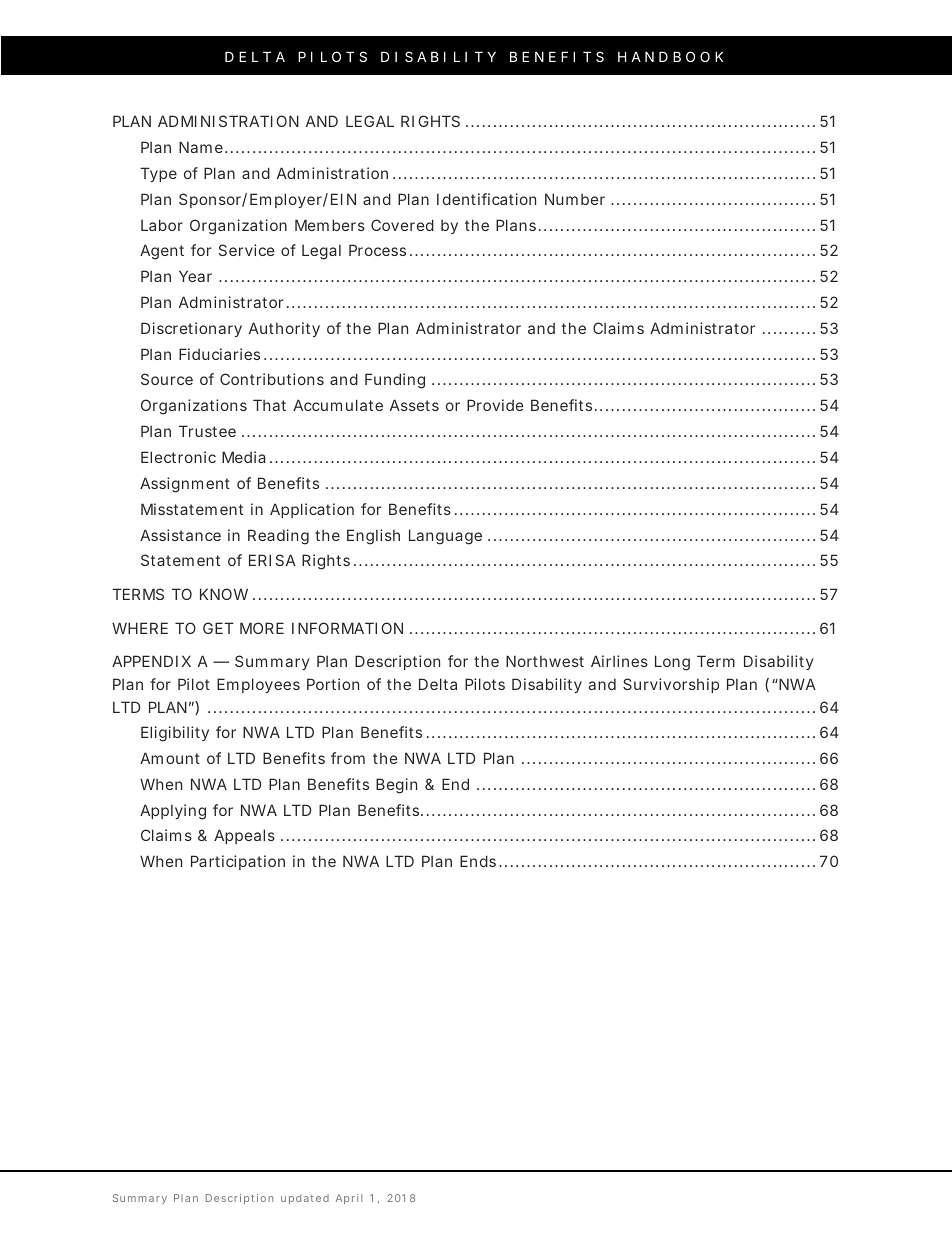  I want to click on updated, so click(305, 1199).
